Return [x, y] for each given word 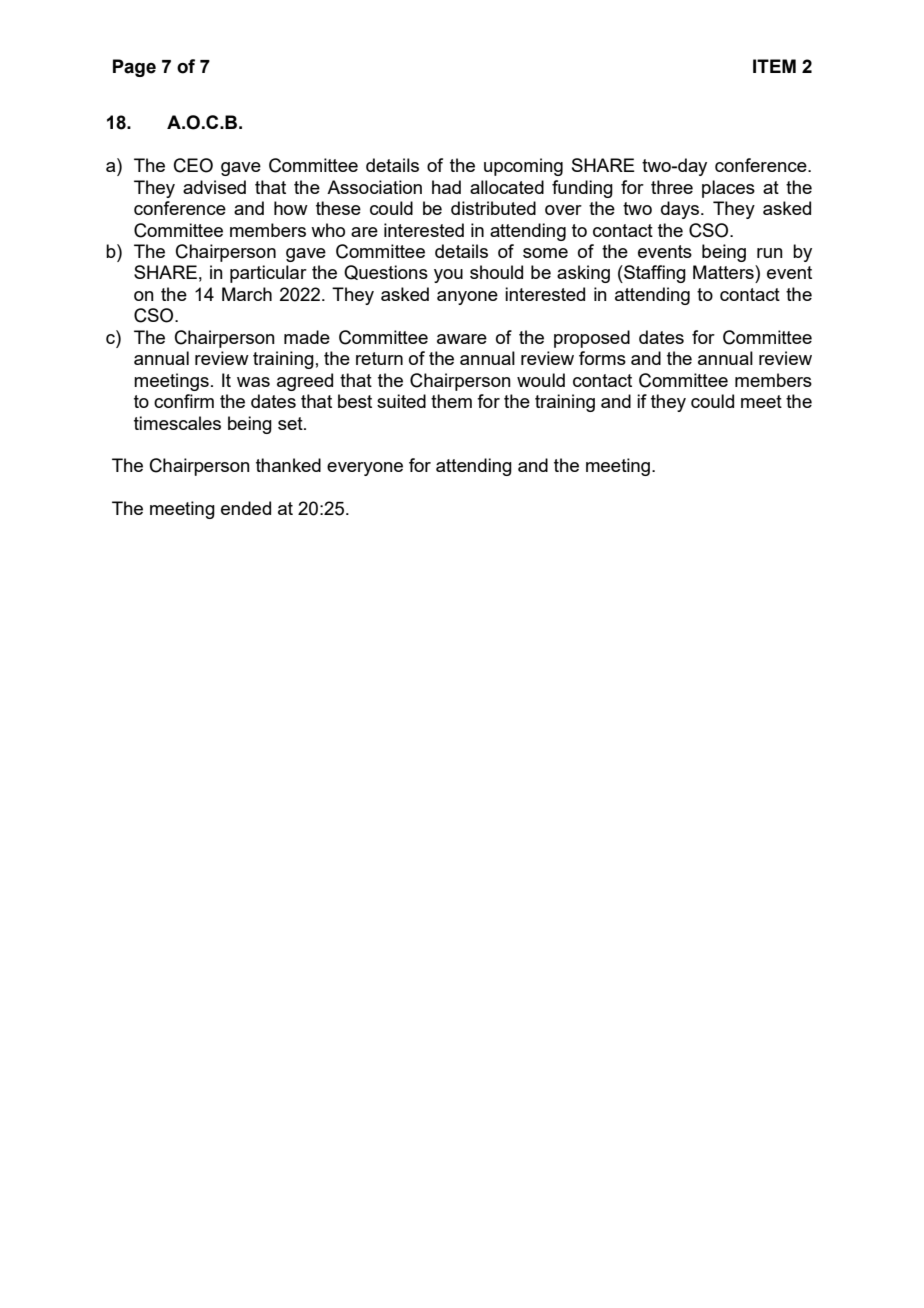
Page [134, 68]
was [253, 382]
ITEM [774, 66]
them [451, 401]
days [681, 210]
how [291, 208]
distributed [493, 208]
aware [462, 339]
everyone [365, 469]
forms [602, 358]
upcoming [523, 167]
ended [246, 508]
